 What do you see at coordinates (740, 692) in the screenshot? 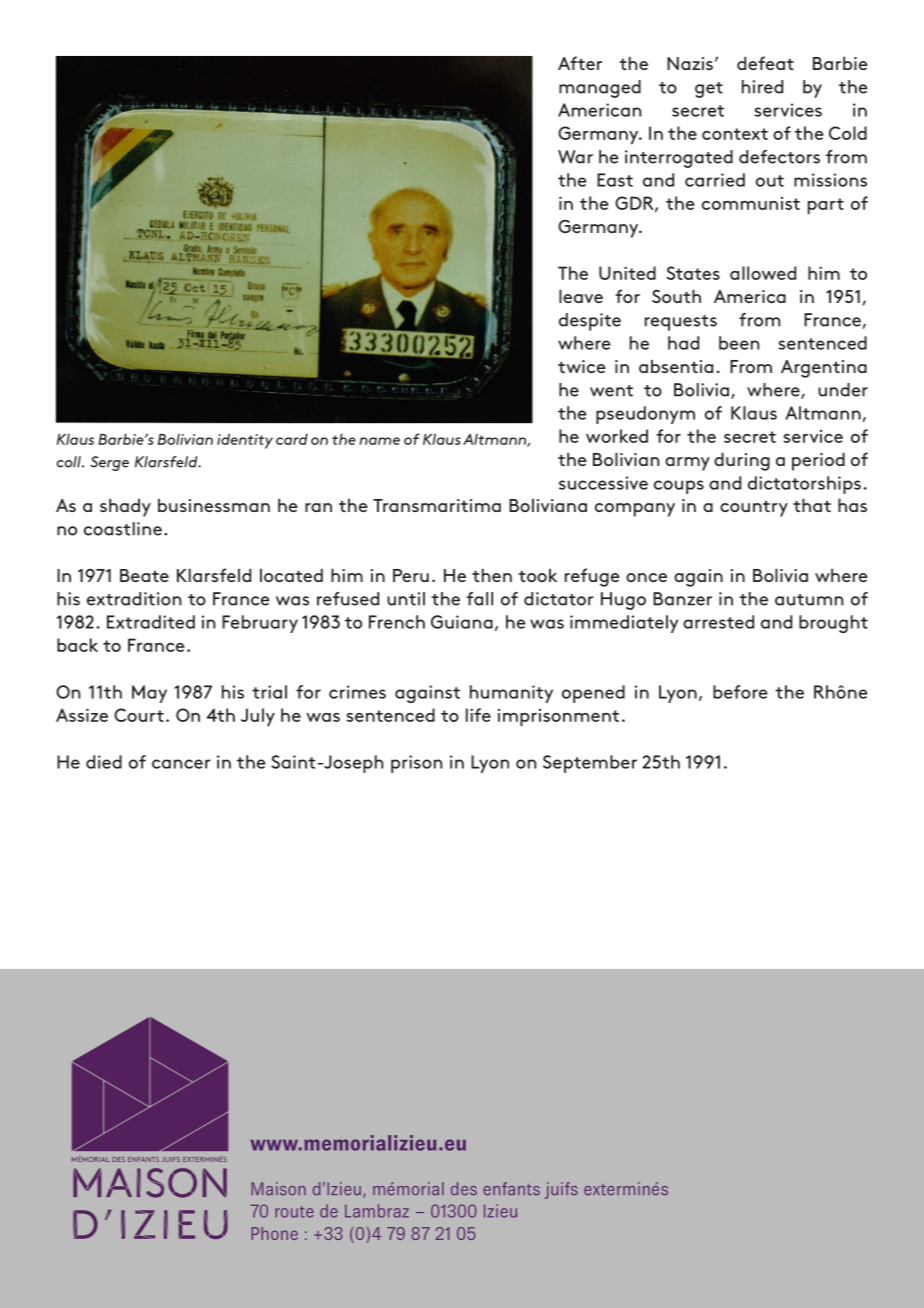
I see `before` at bounding box center [740, 692].
